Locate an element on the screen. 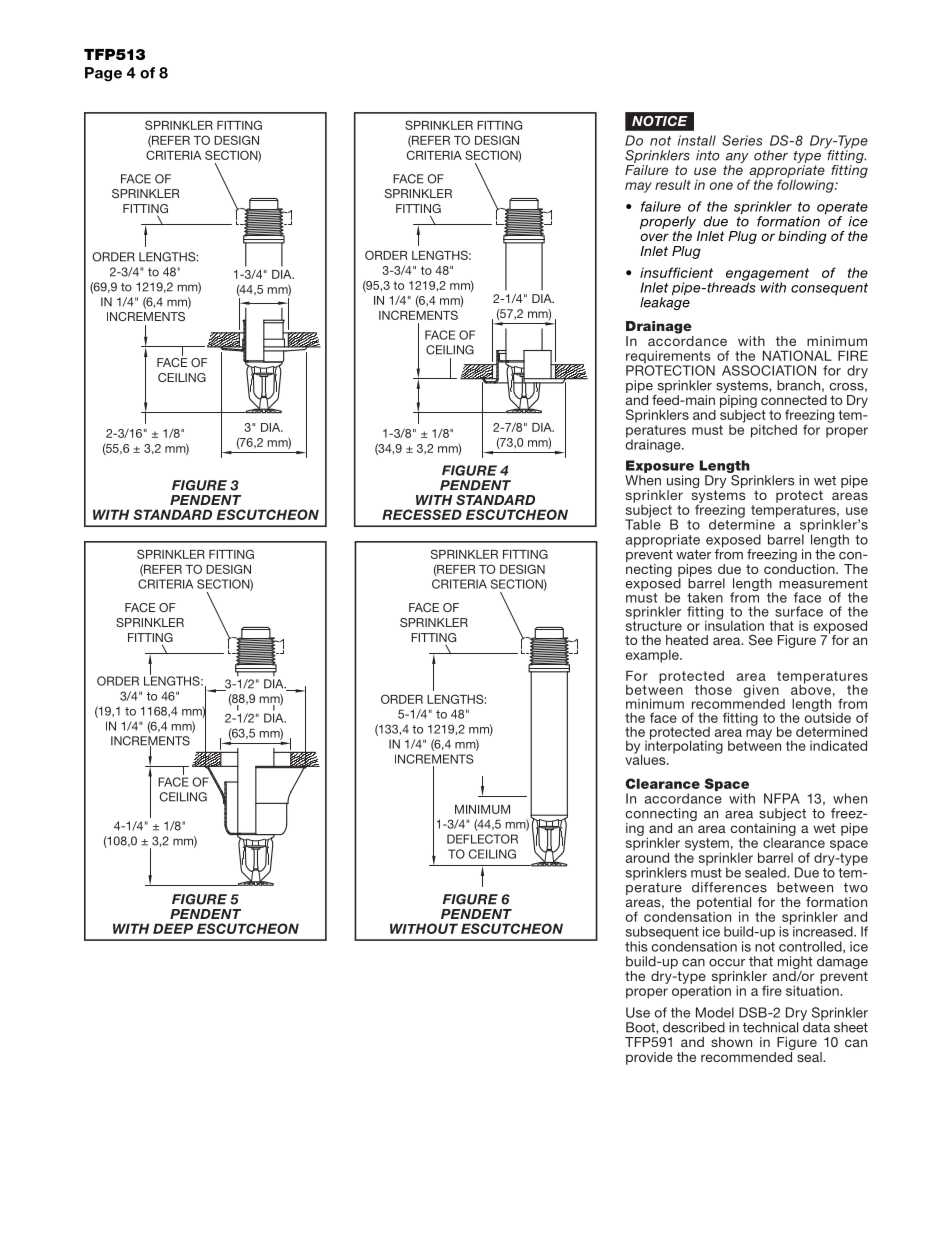 This screenshot has height=1233, width=952. NOTICE is located at coordinates (659, 121).
